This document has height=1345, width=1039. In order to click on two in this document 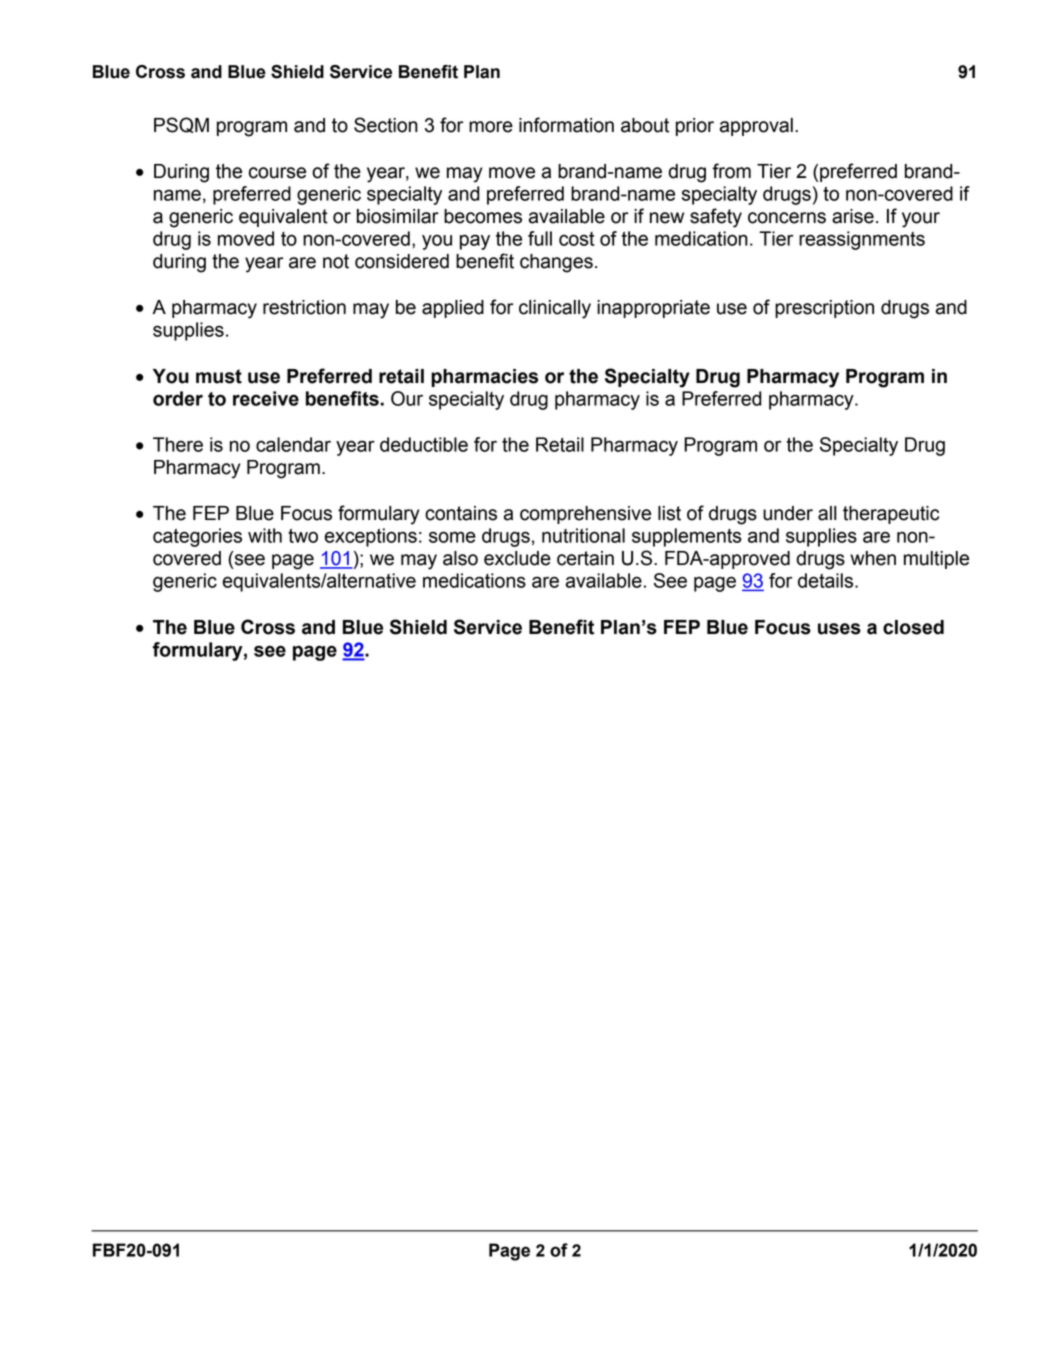, I will do `click(303, 536)`.
